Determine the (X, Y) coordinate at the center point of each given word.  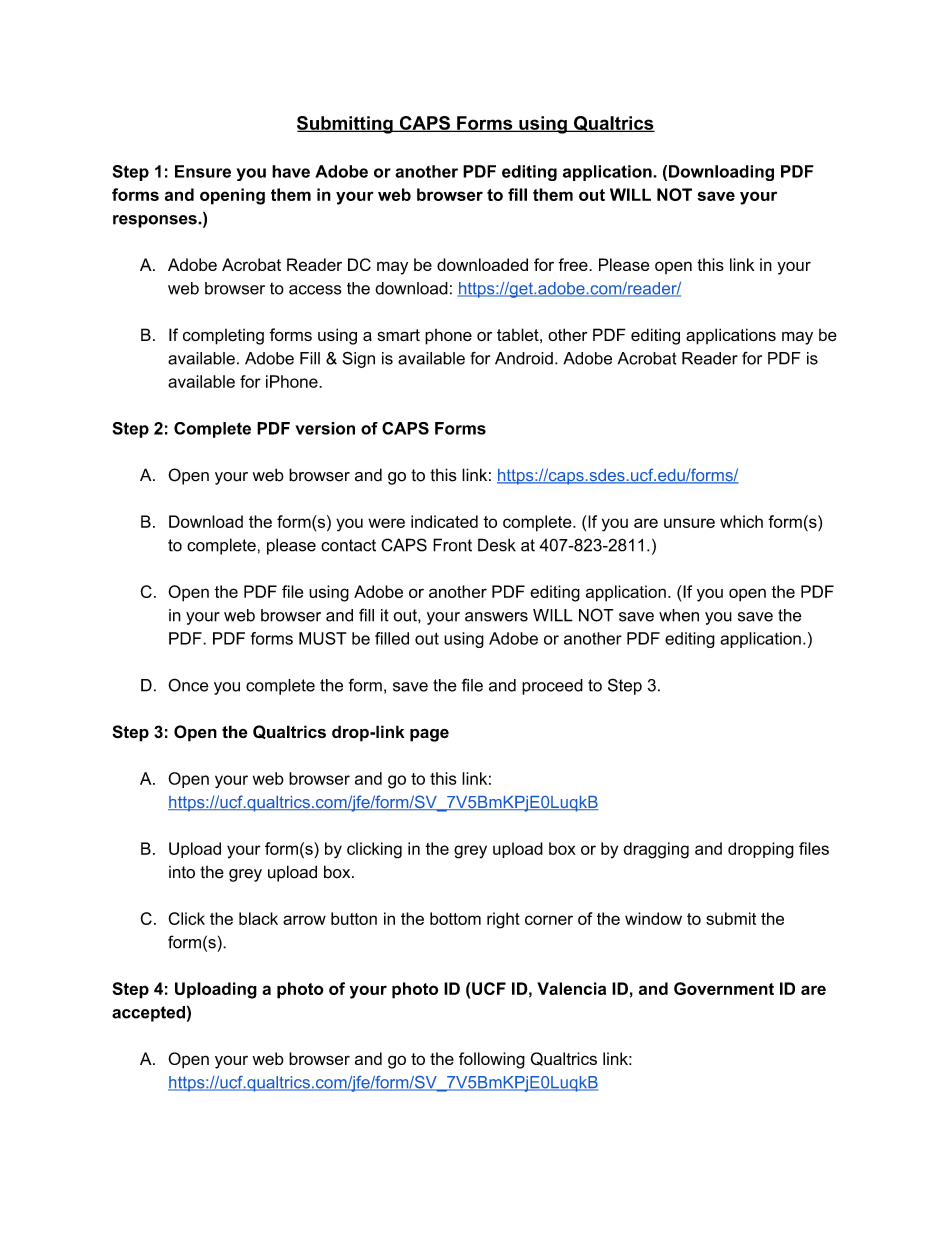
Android (524, 358)
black (258, 918)
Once (188, 685)
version (325, 428)
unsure (689, 523)
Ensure (203, 171)
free (574, 264)
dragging (656, 850)
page (429, 735)
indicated (444, 521)
